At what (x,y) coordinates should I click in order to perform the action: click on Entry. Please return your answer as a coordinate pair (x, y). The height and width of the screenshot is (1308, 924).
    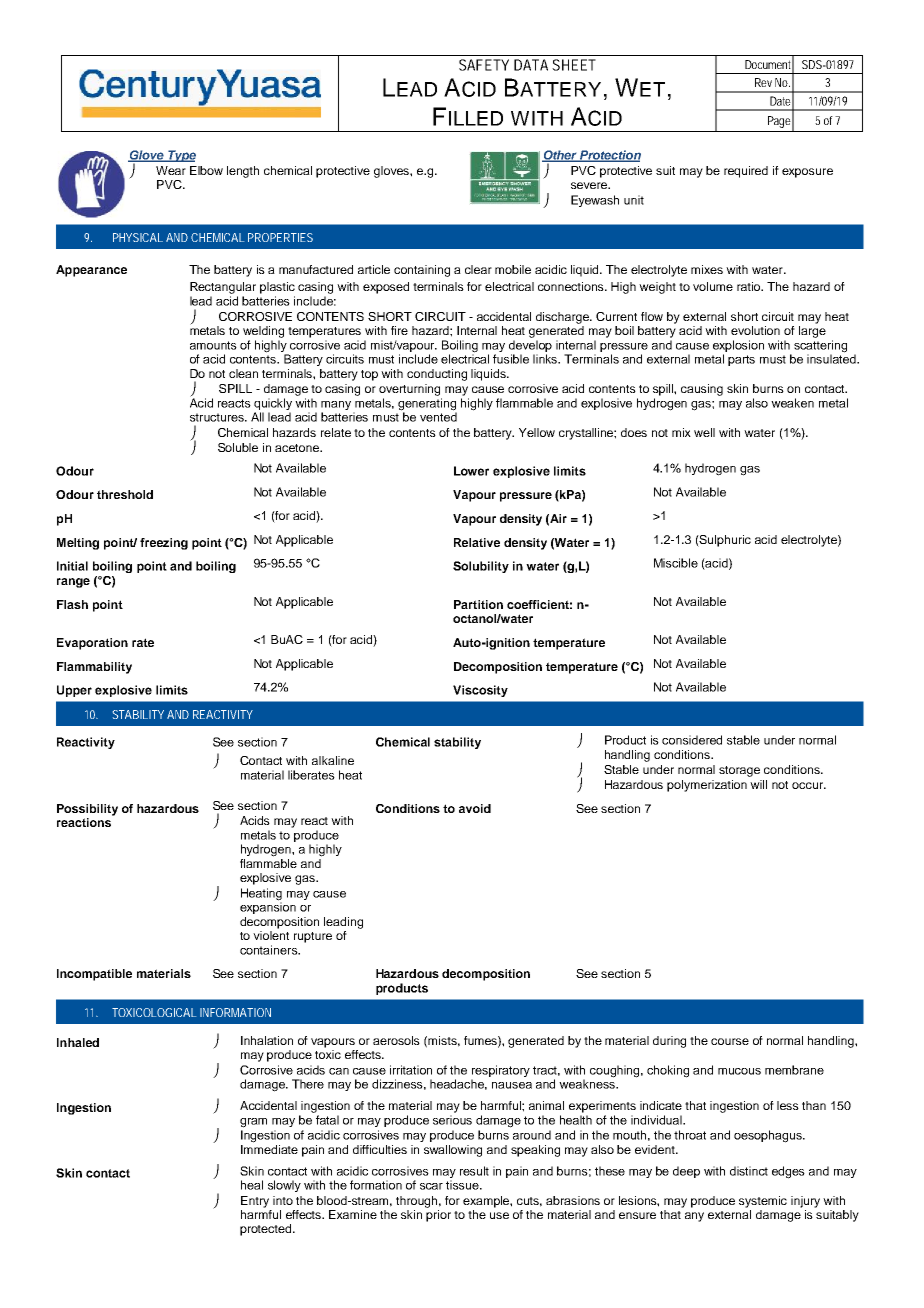
    Looking at the image, I should click on (255, 1202).
